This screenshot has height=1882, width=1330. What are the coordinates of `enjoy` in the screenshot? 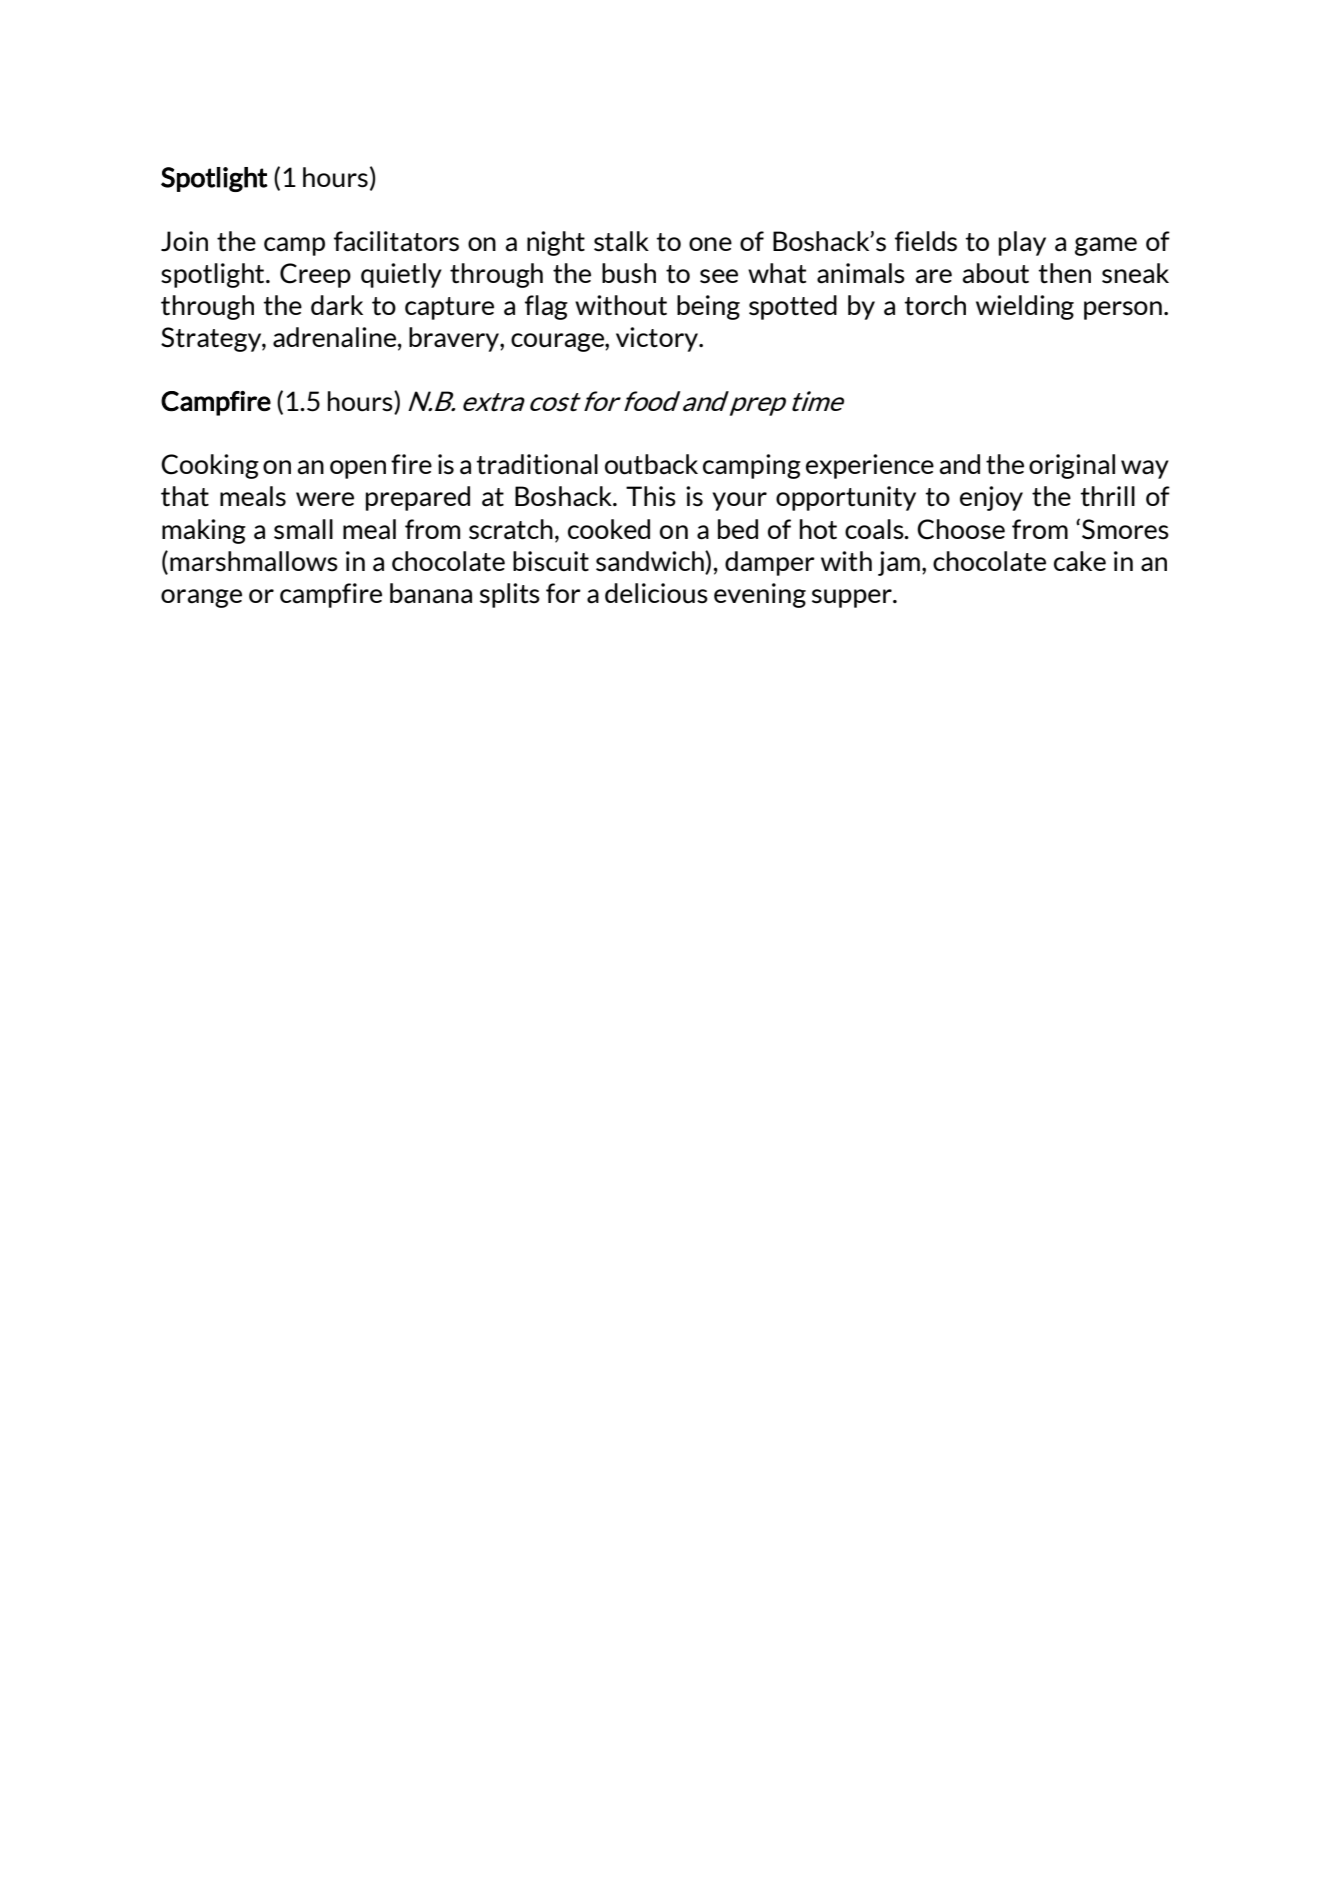 It's located at (991, 498).
